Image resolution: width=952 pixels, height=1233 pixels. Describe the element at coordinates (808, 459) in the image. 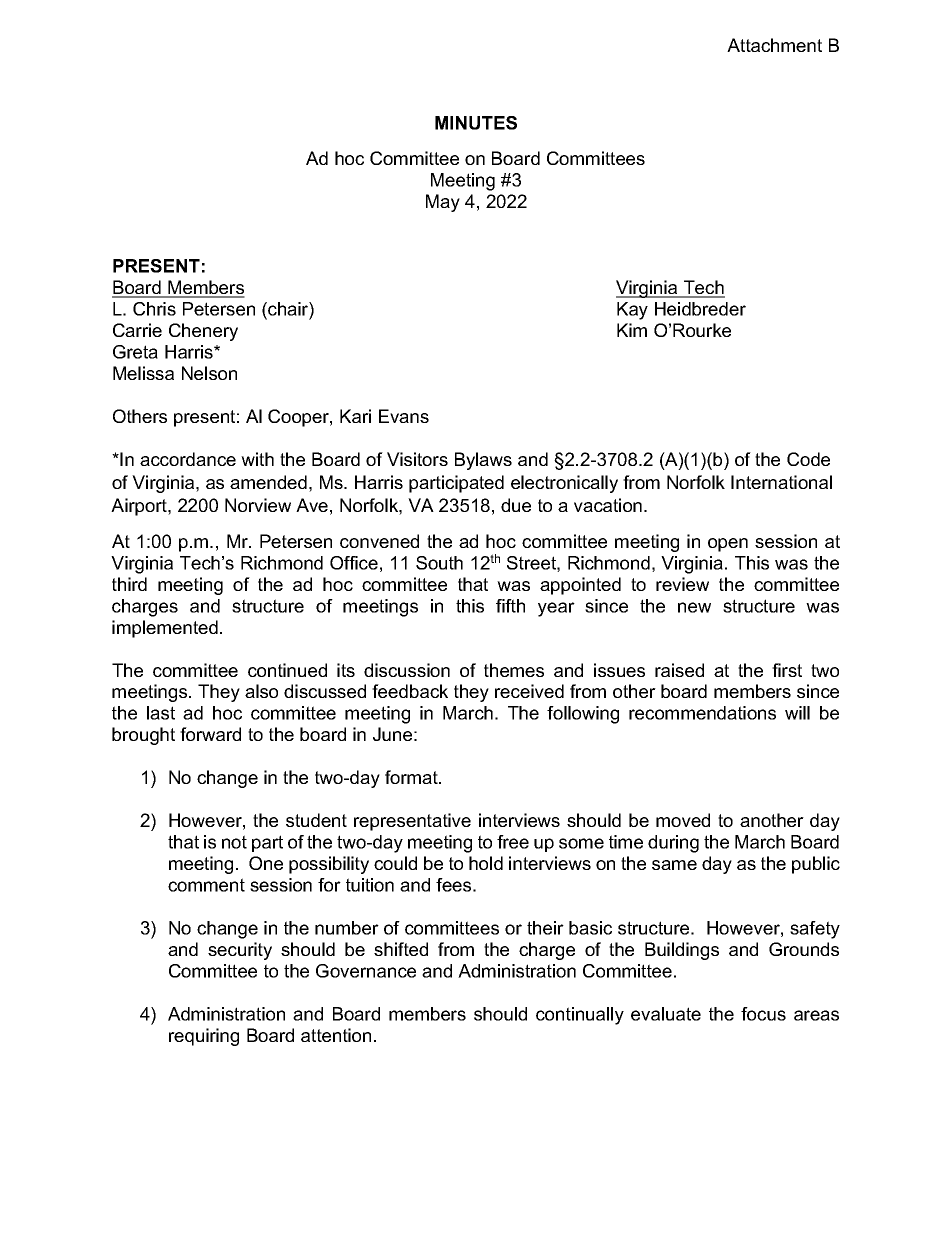

I see `Code` at that location.
